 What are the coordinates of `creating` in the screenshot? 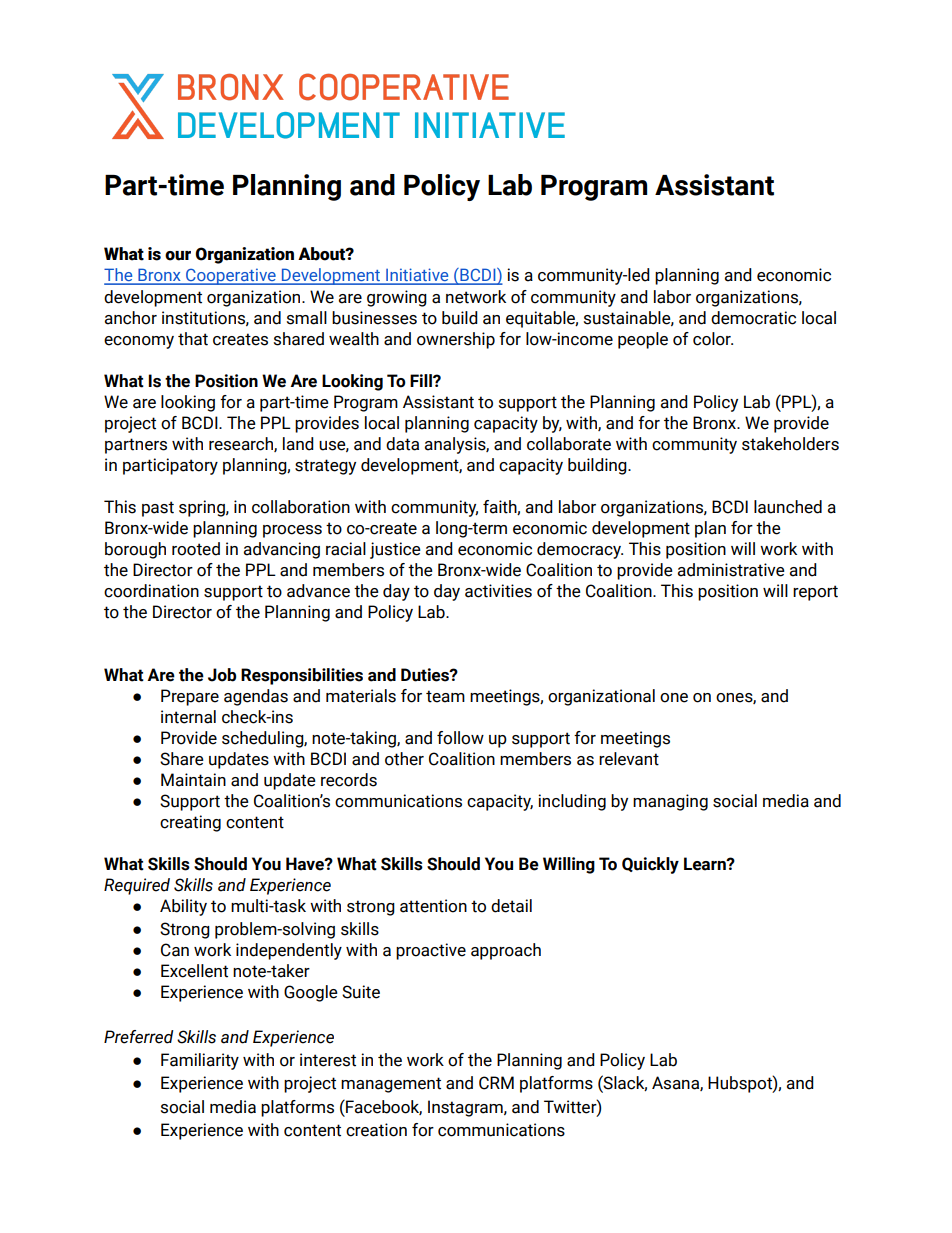 It's located at (190, 823).
